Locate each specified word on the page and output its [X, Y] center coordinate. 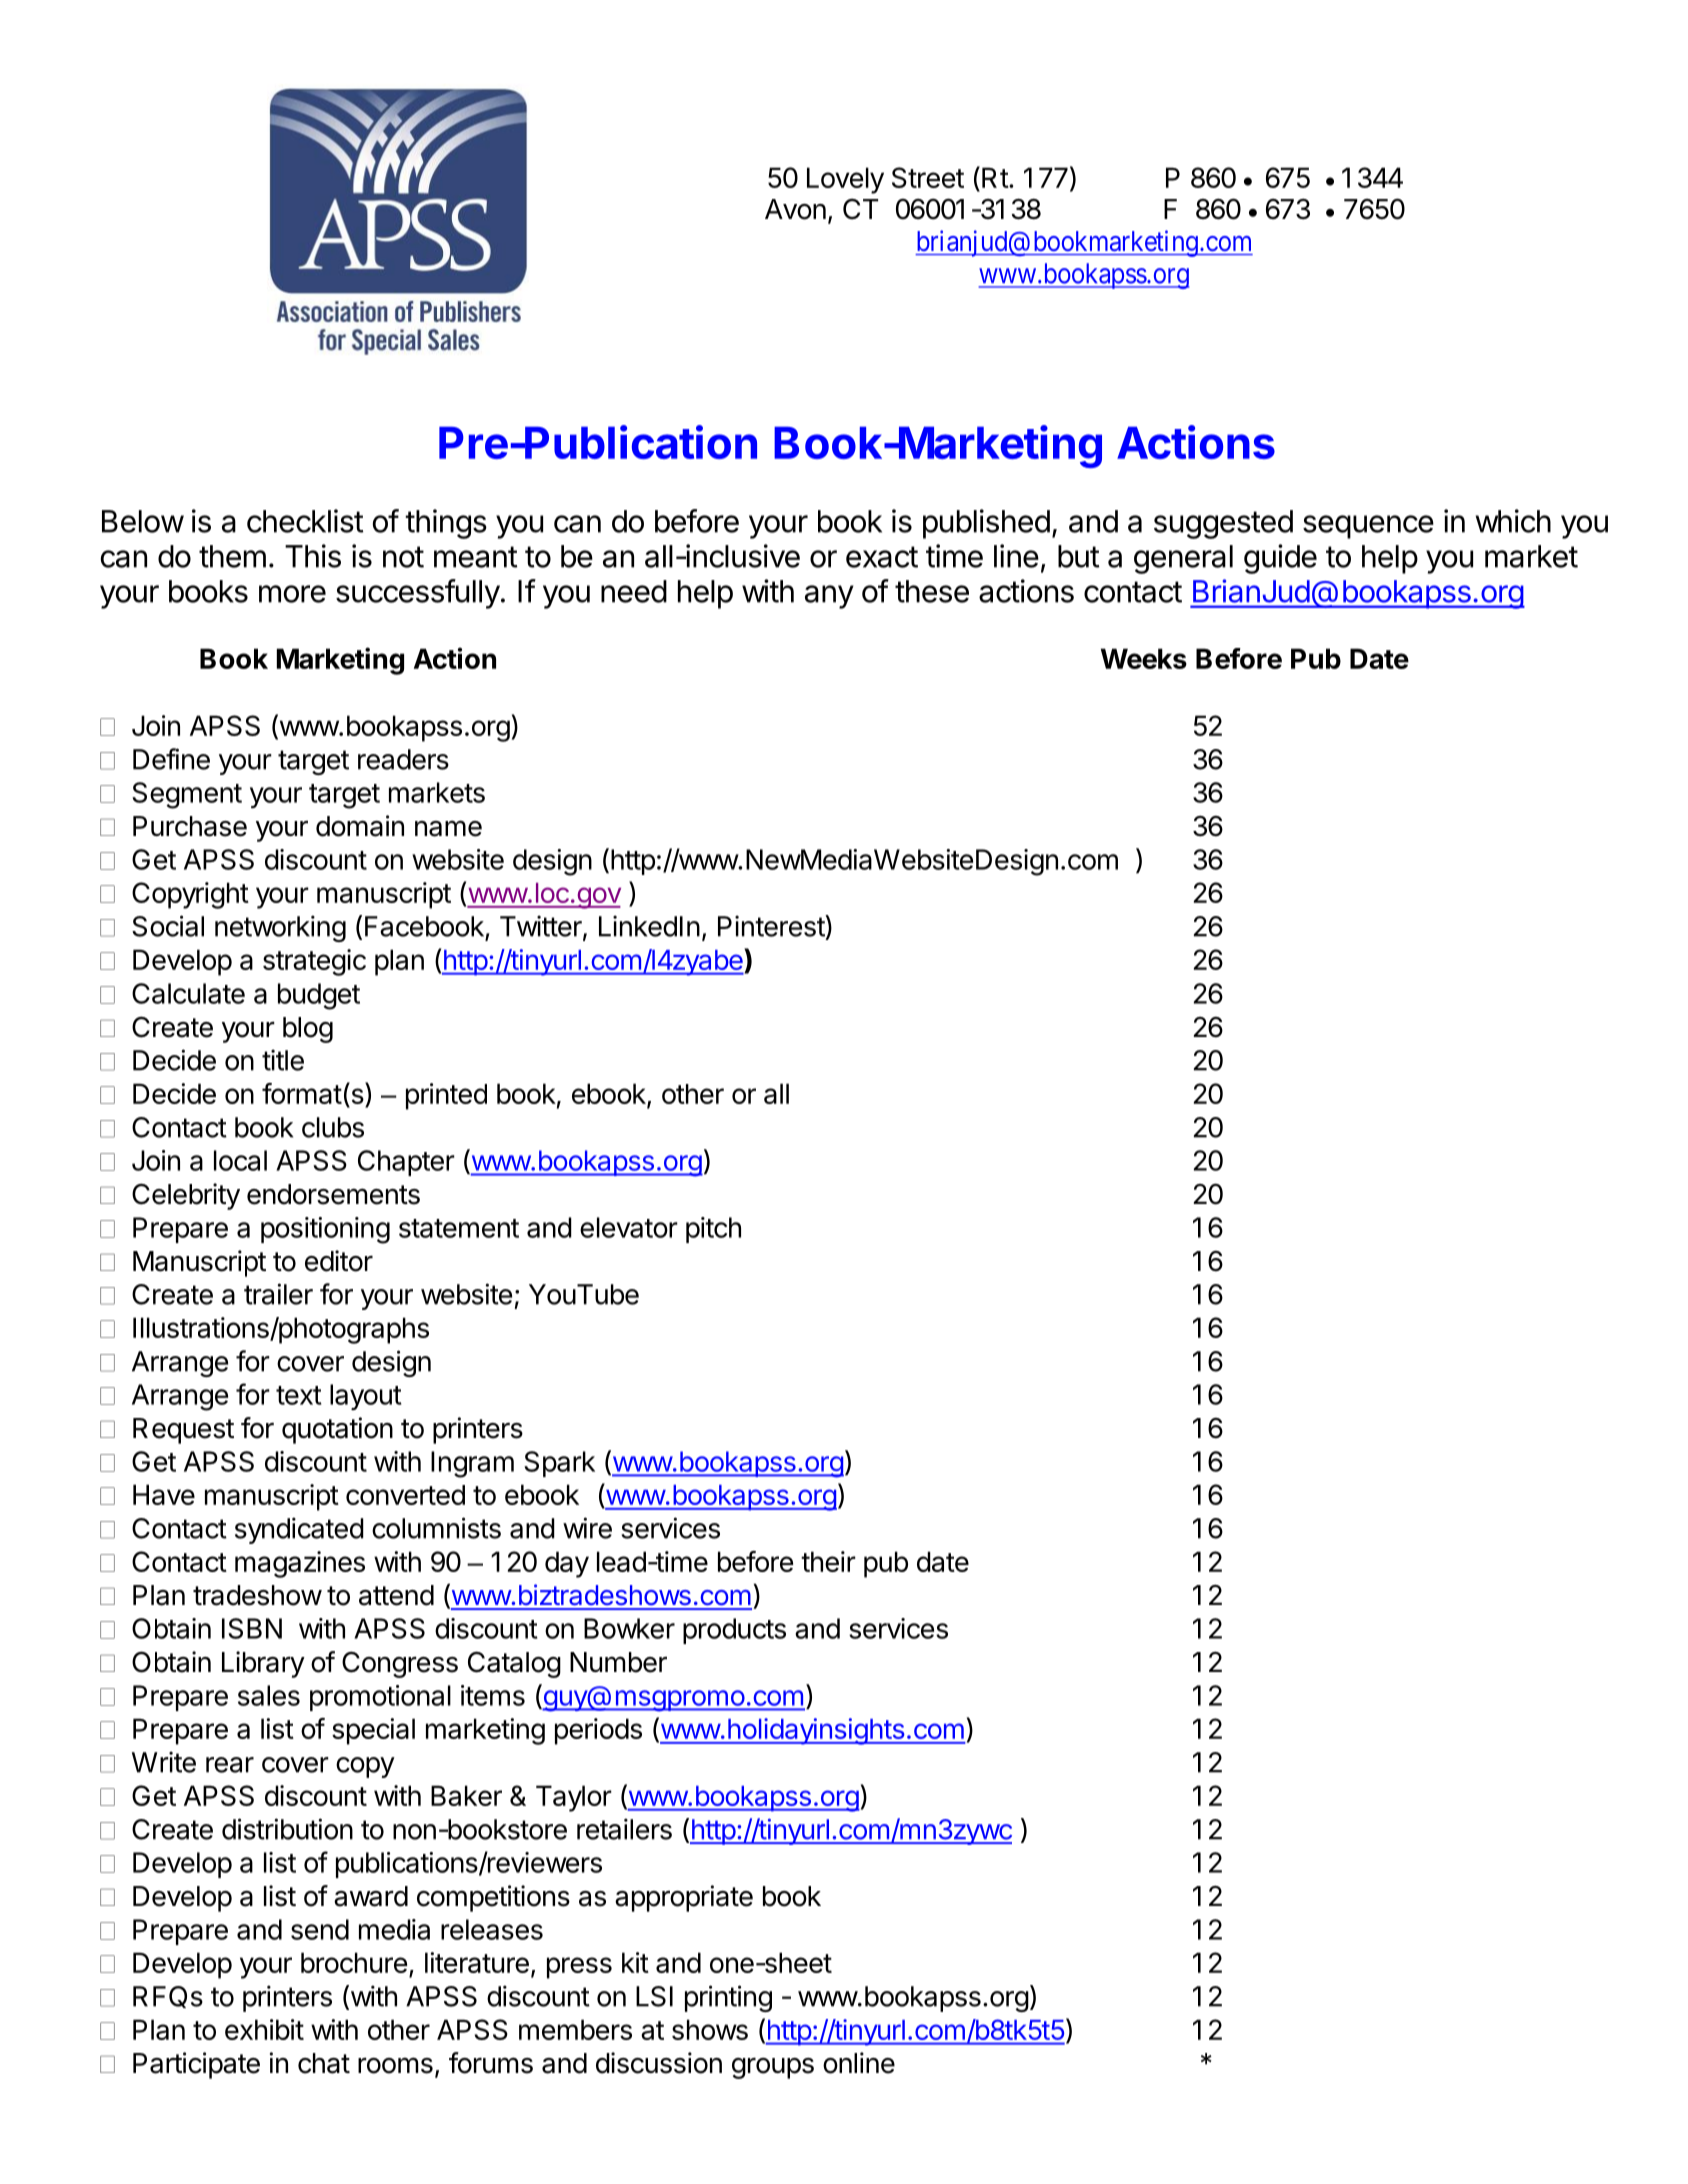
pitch [713, 1230]
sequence [1368, 527]
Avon [795, 209]
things [446, 524]
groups [773, 2068]
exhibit [264, 2029]
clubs [333, 1127]
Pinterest [772, 926]
